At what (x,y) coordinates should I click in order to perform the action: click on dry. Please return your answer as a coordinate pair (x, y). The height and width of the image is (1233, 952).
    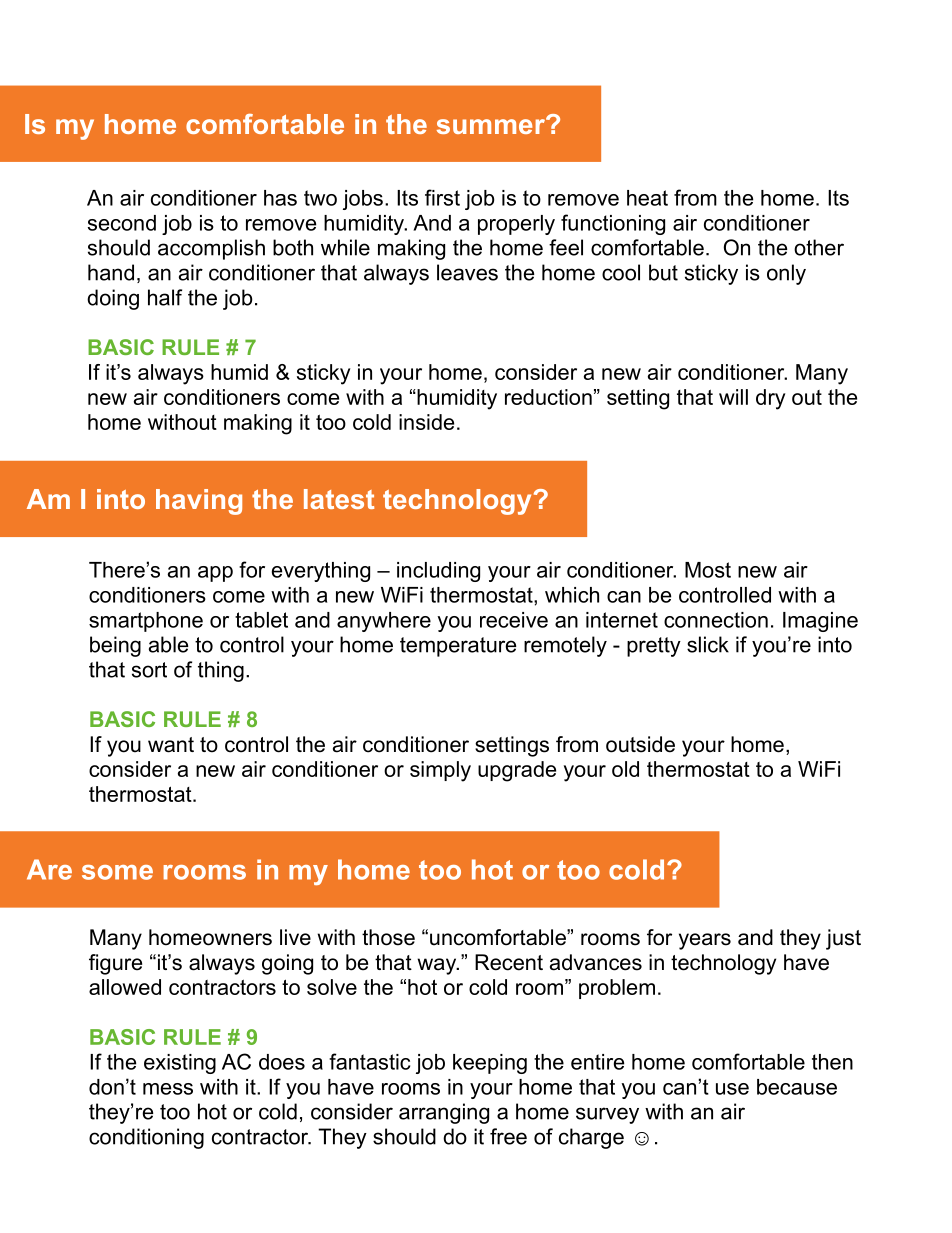
    Looking at the image, I should click on (770, 399).
